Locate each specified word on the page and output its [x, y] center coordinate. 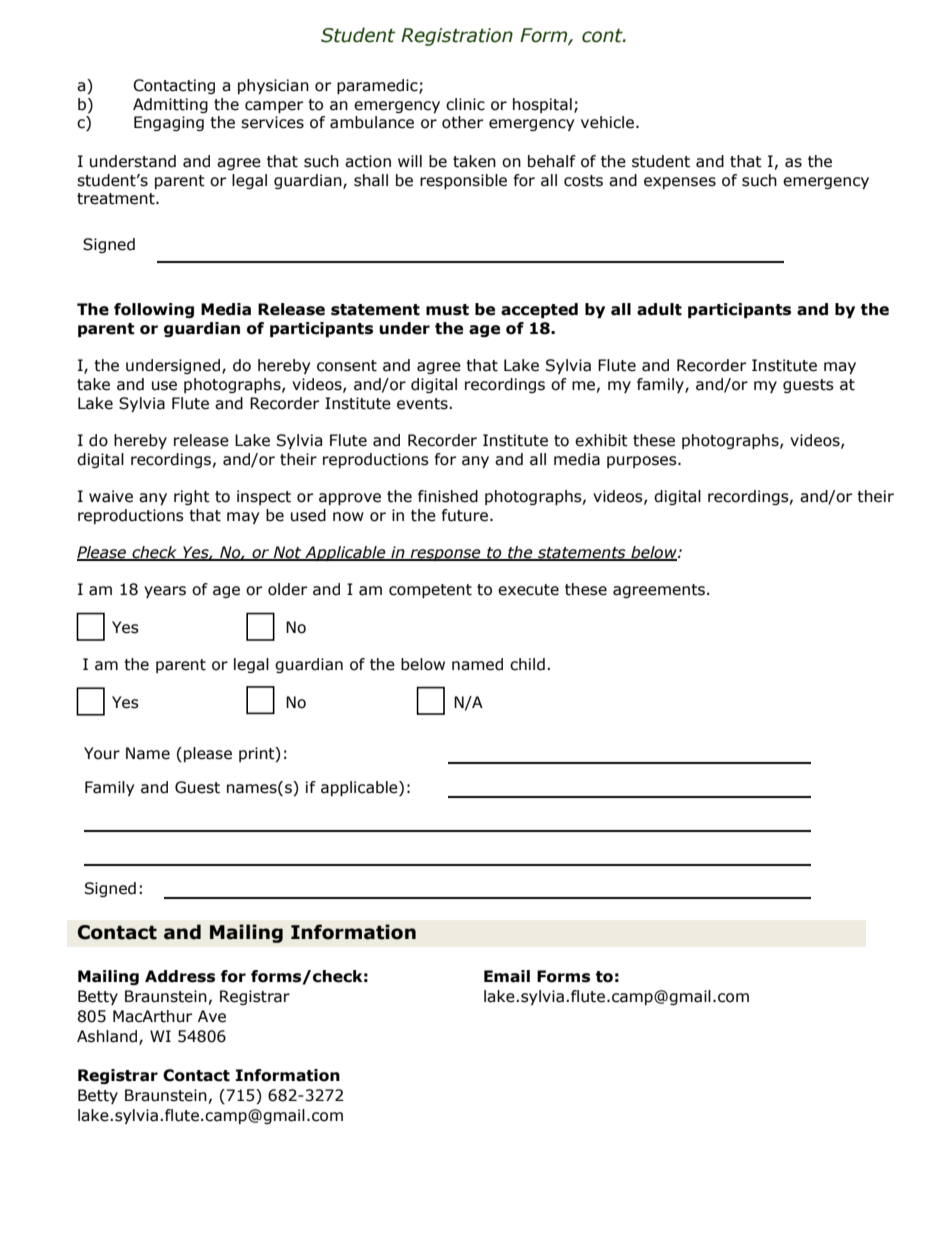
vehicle [607, 122]
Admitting [170, 105]
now [348, 517]
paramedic [378, 86]
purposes [643, 462]
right [192, 497]
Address [180, 976]
